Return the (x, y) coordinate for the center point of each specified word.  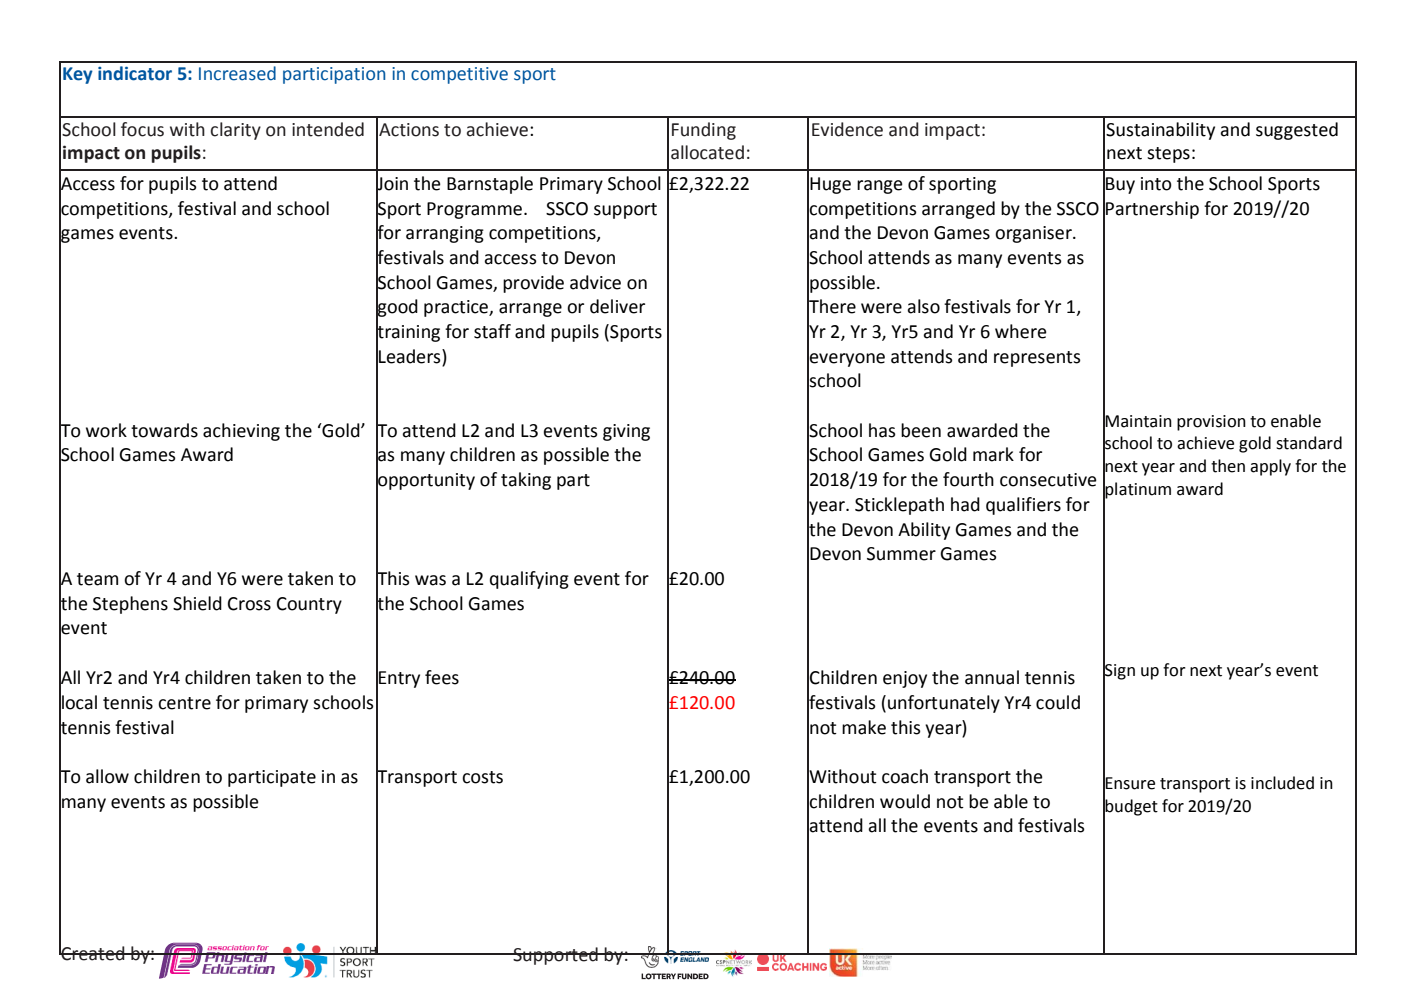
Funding (704, 131)
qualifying (529, 580)
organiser (1034, 234)
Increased (237, 73)
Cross (249, 604)
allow (107, 776)
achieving (241, 432)
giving (626, 432)
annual (992, 677)
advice (595, 282)
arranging (445, 234)
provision (1211, 423)
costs (482, 777)
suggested (1297, 131)
